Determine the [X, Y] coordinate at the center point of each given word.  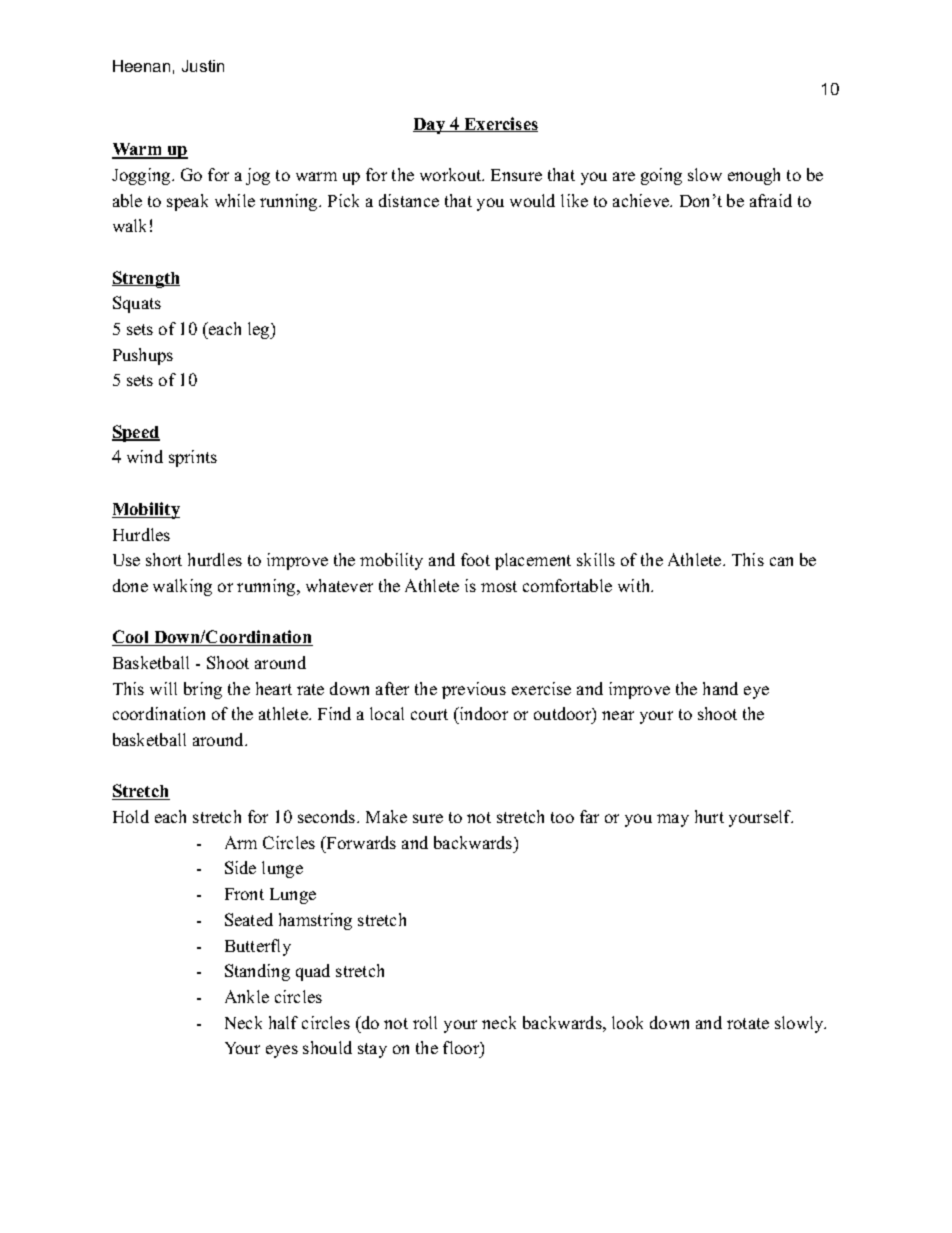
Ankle [247, 996]
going [661, 176]
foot [475, 559]
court [429, 714]
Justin [203, 66]
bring [203, 690]
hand [720, 688]
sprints [193, 458]
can [781, 561]
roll [425, 1022]
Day [430, 126]
